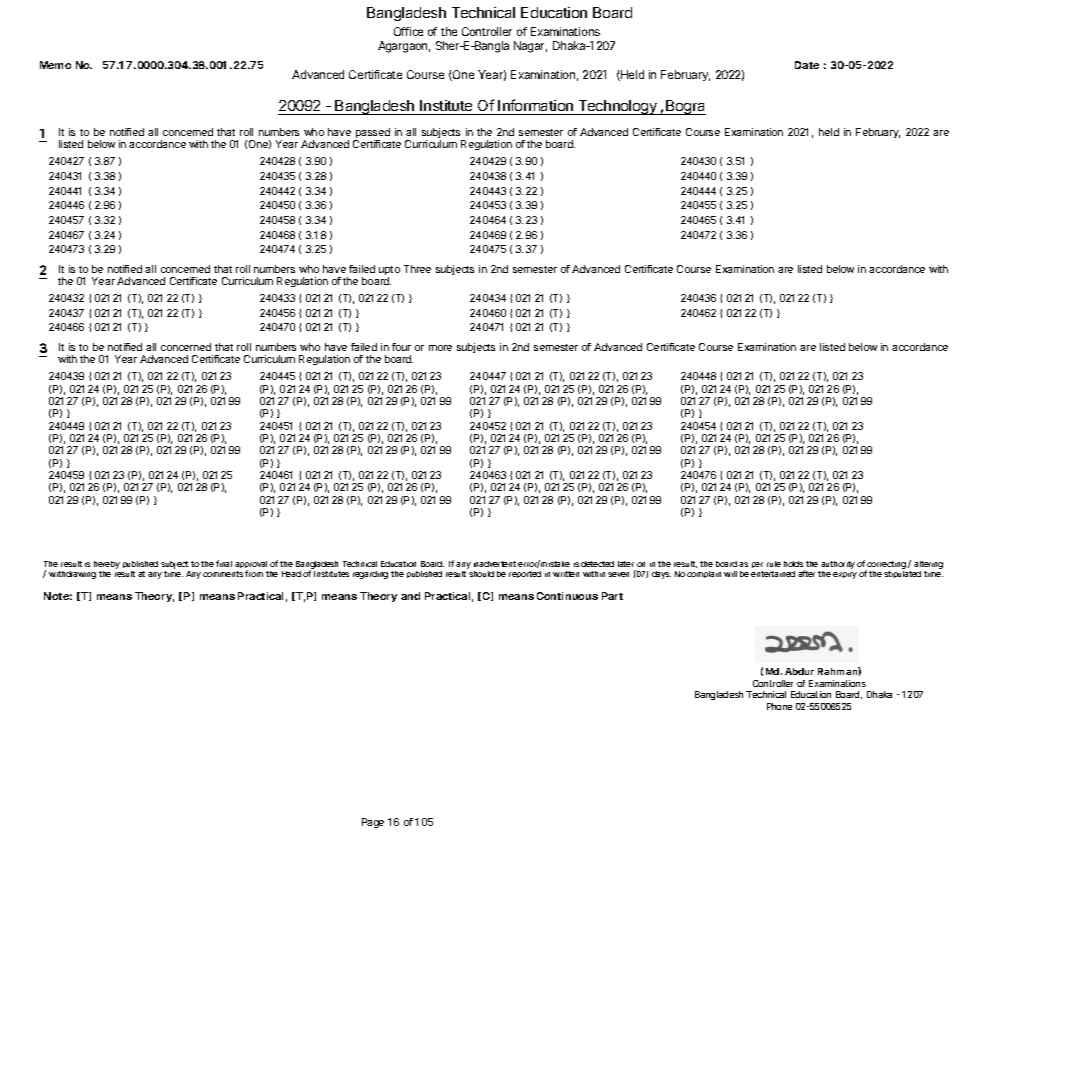  Describe the element at coordinates (408, 31) in the screenshot. I see `Office` at that location.
